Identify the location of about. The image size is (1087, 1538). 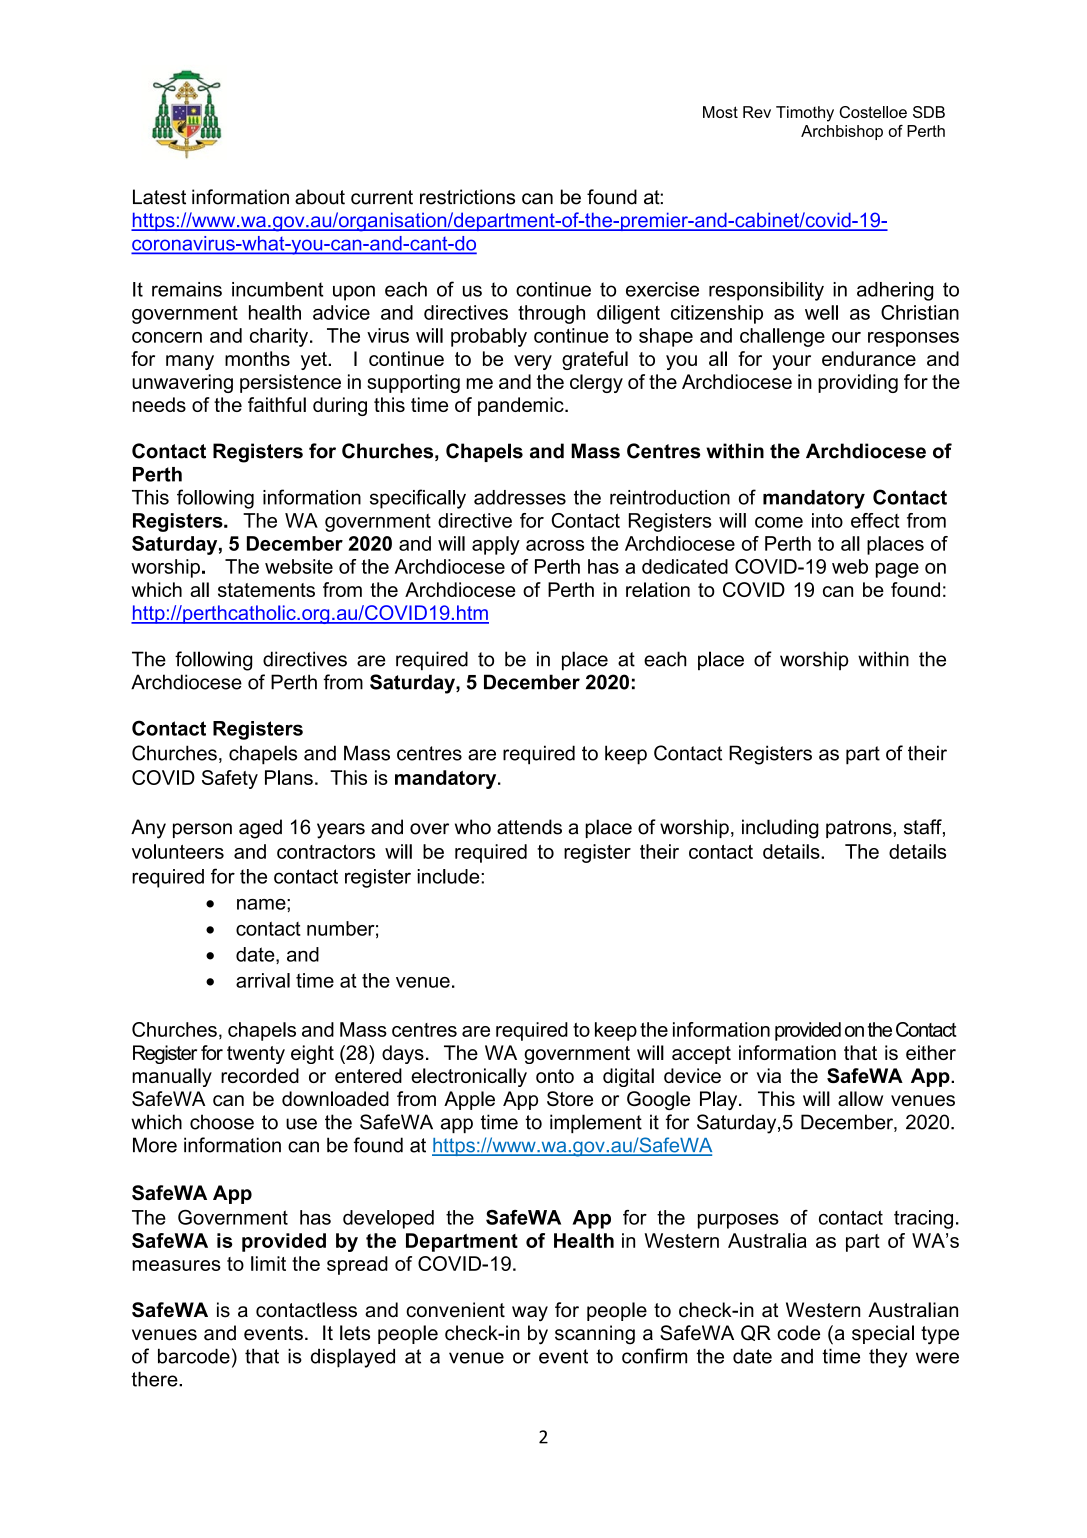
(320, 197).
